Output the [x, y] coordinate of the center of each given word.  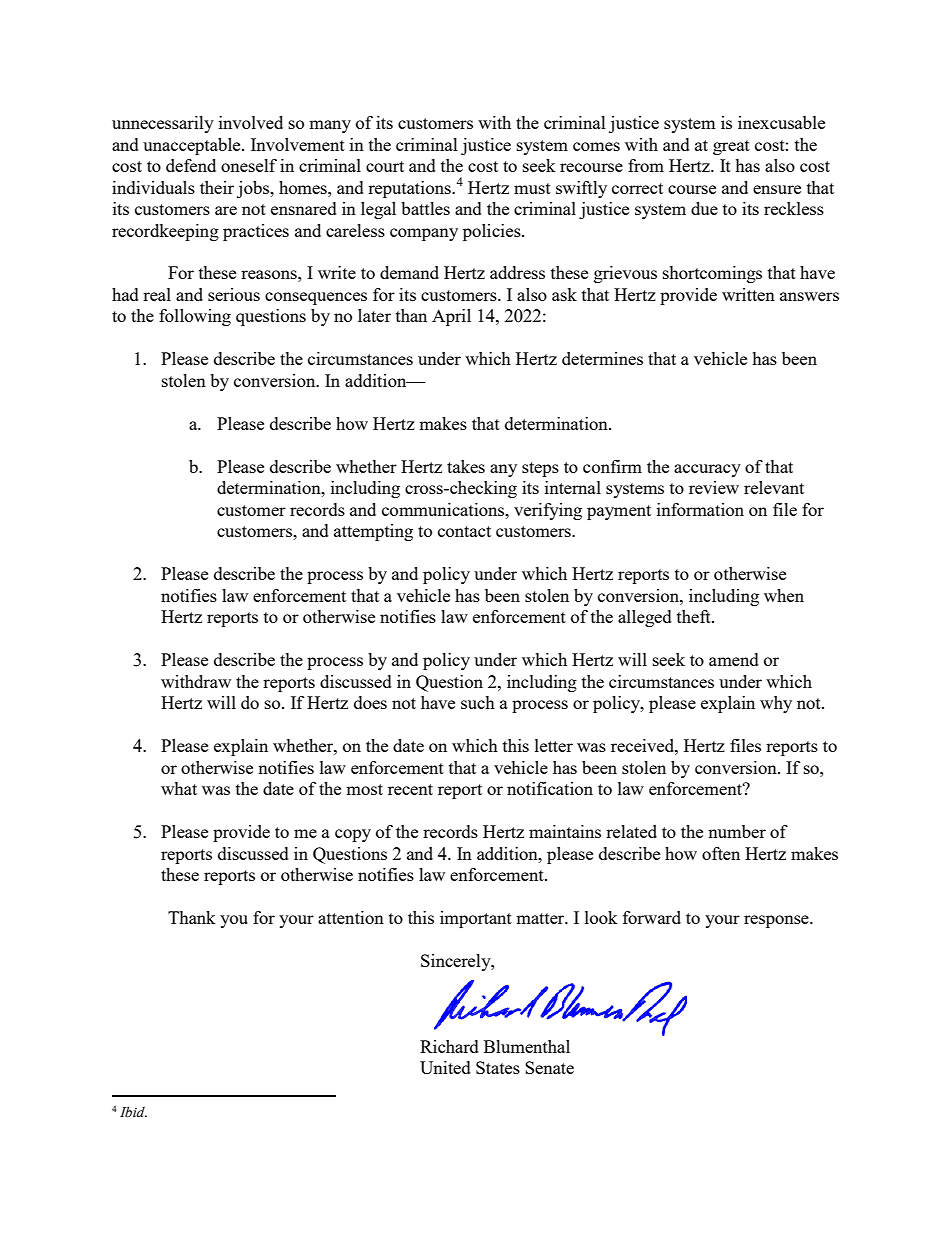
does [370, 702]
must [532, 188]
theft [695, 616]
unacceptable [193, 146]
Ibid [133, 1112]
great [731, 147]
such [478, 702]
